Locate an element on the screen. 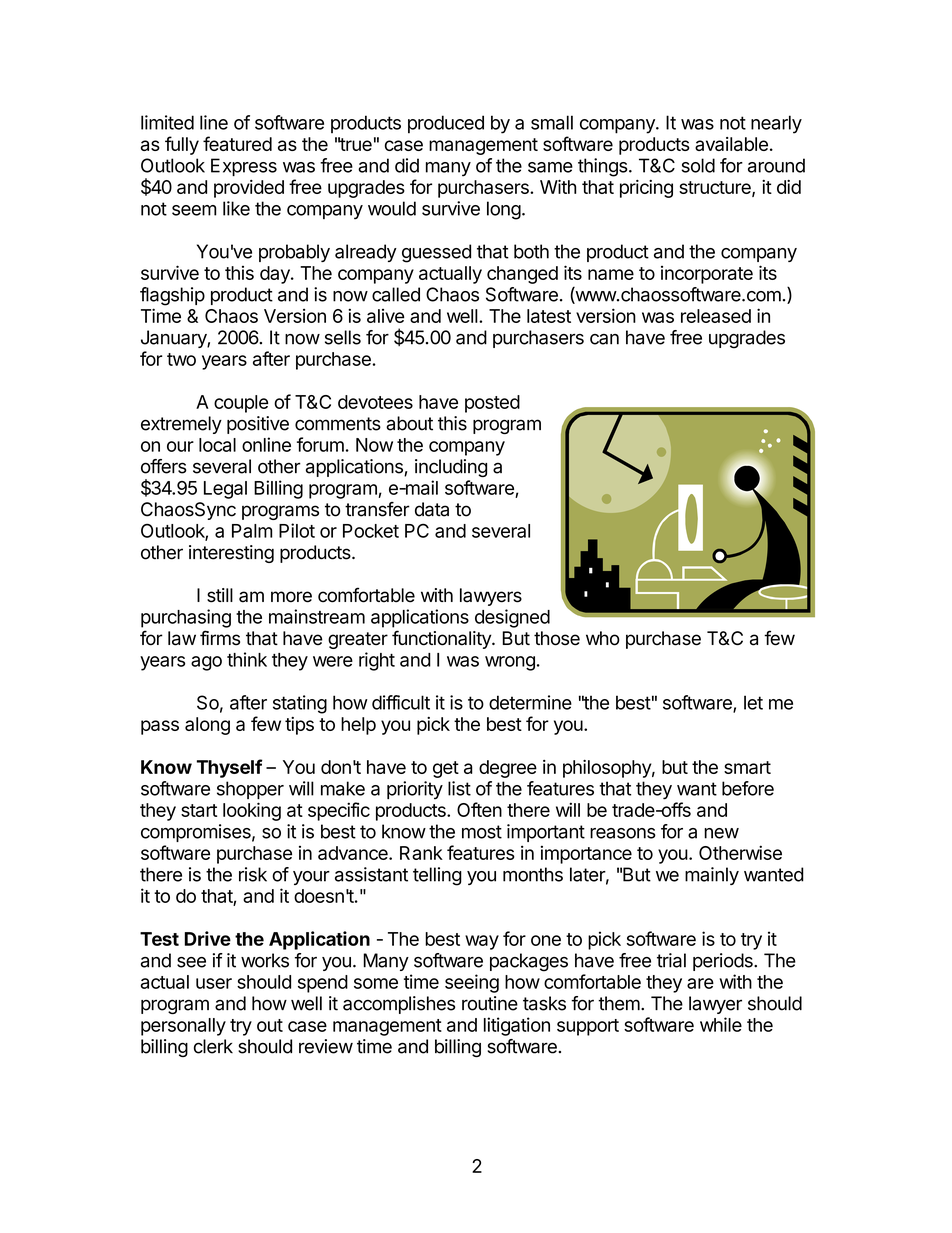 The width and height of the screenshot is (952, 1233). who is located at coordinates (603, 638).
